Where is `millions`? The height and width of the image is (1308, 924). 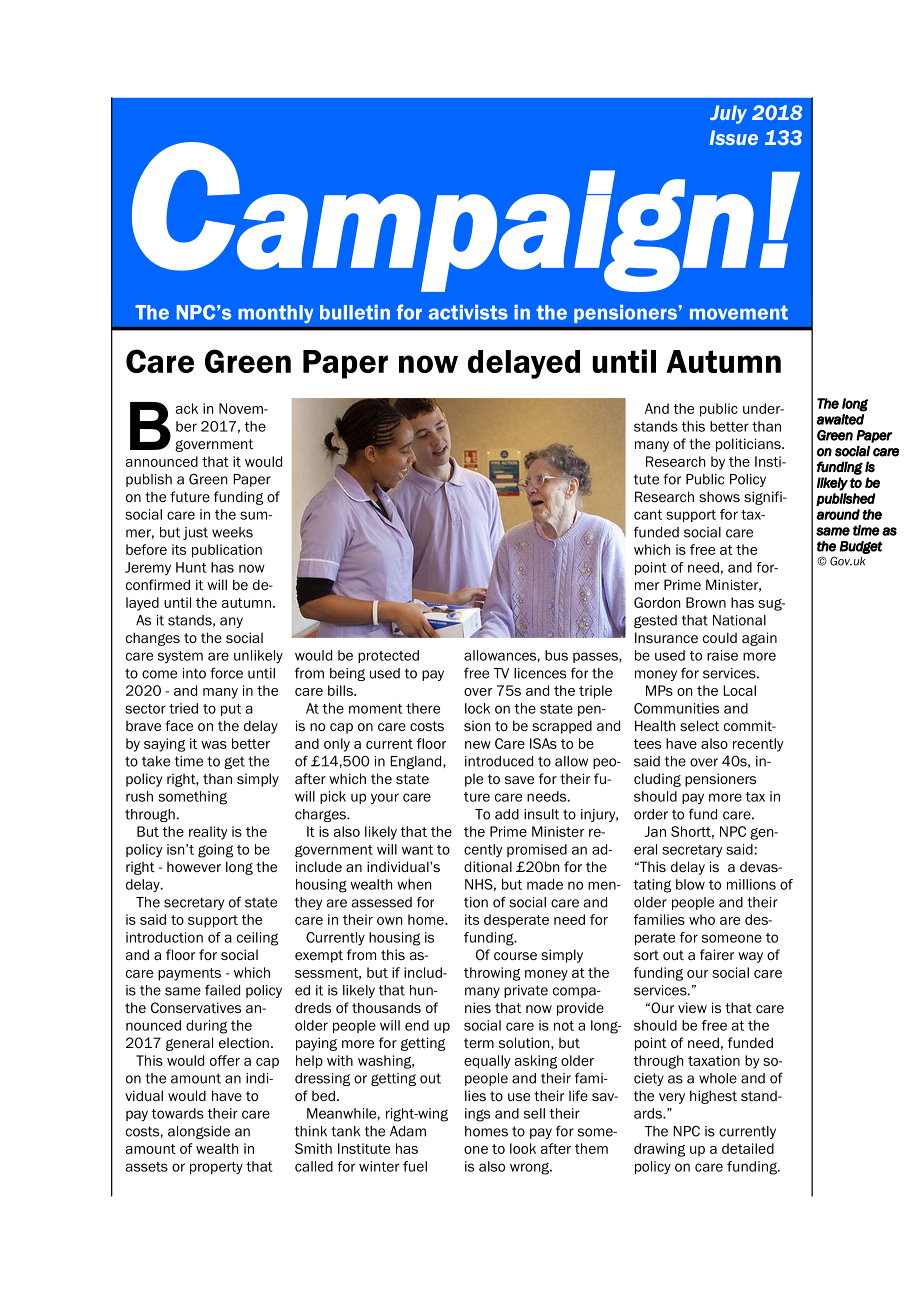
millions is located at coordinates (751, 884).
